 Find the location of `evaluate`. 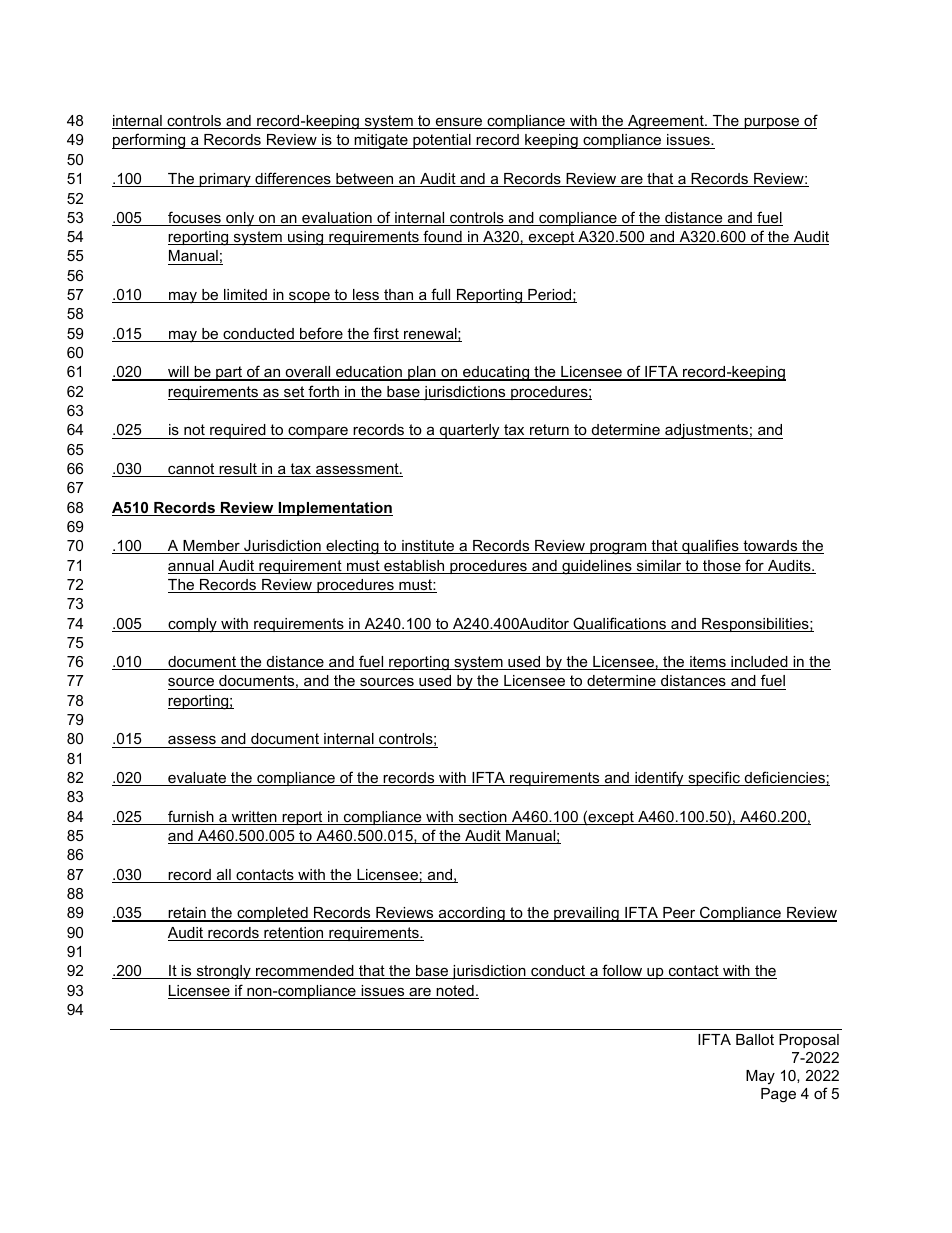

evaluate is located at coordinates (197, 779).
